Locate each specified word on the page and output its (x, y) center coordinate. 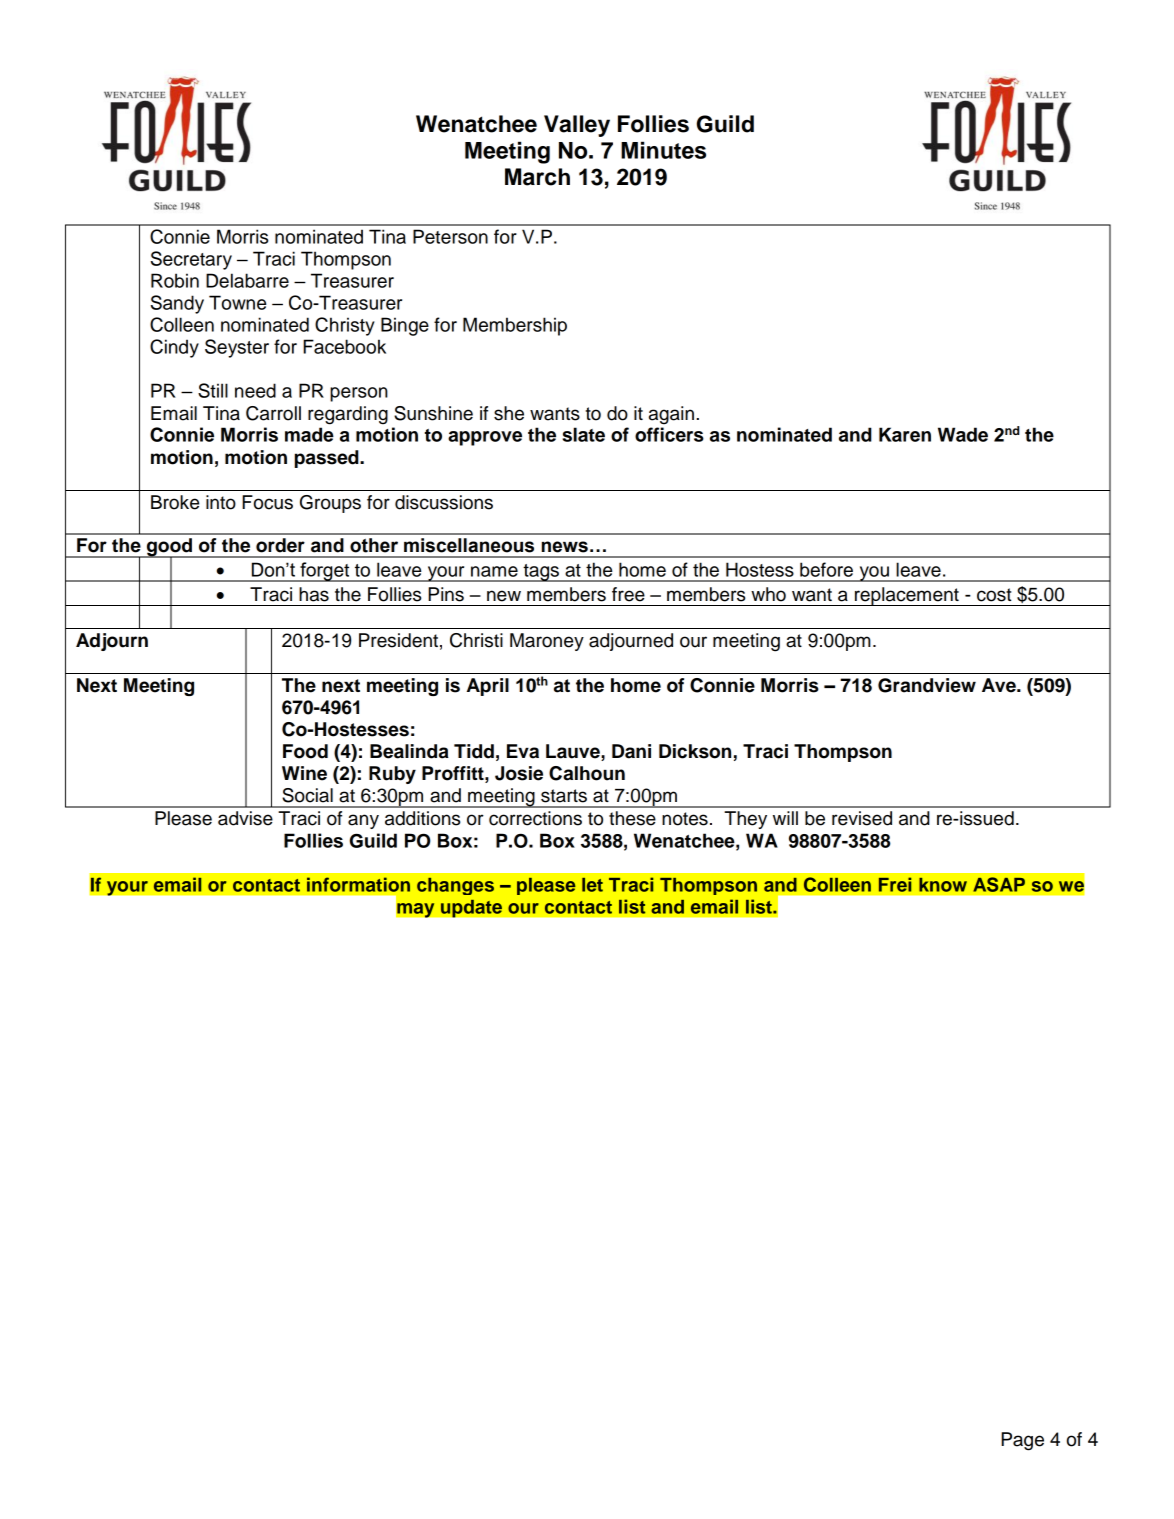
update (471, 908)
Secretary (191, 260)
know (943, 885)
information (358, 884)
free (628, 594)
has (314, 594)
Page (1022, 1441)
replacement (907, 596)
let (592, 885)
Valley (577, 126)
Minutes (663, 150)
